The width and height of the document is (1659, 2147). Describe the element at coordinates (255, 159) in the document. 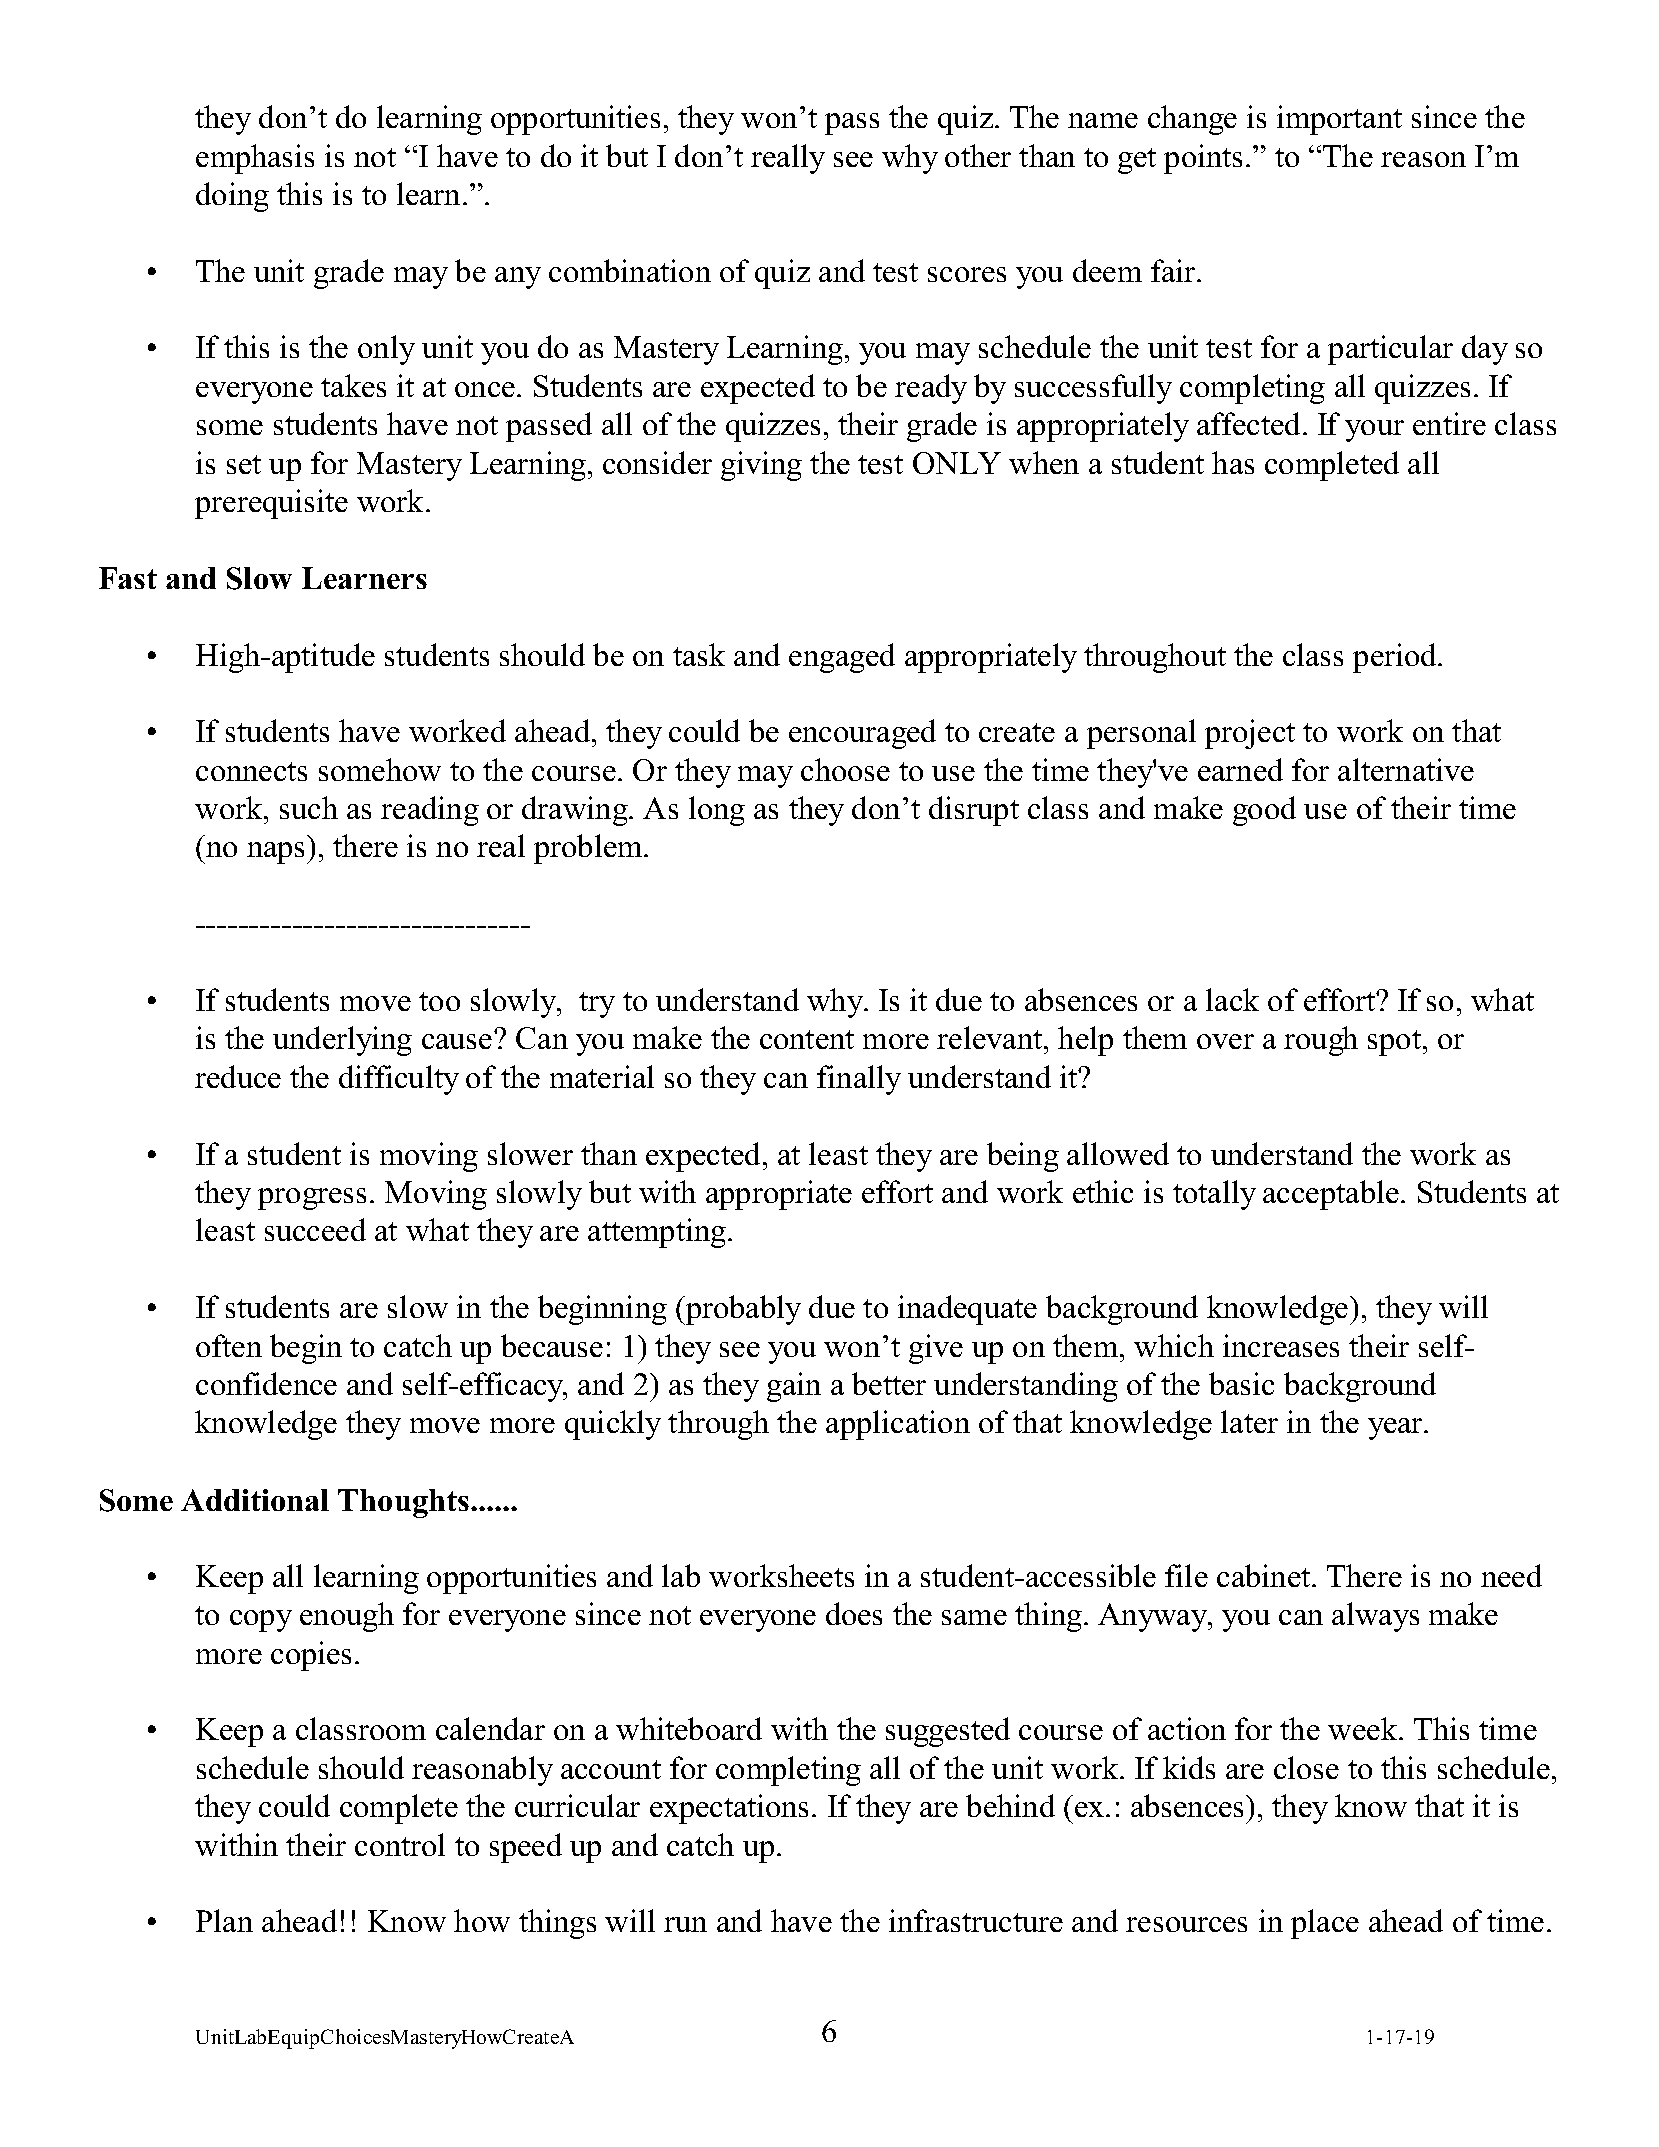

I see `emphasis` at that location.
